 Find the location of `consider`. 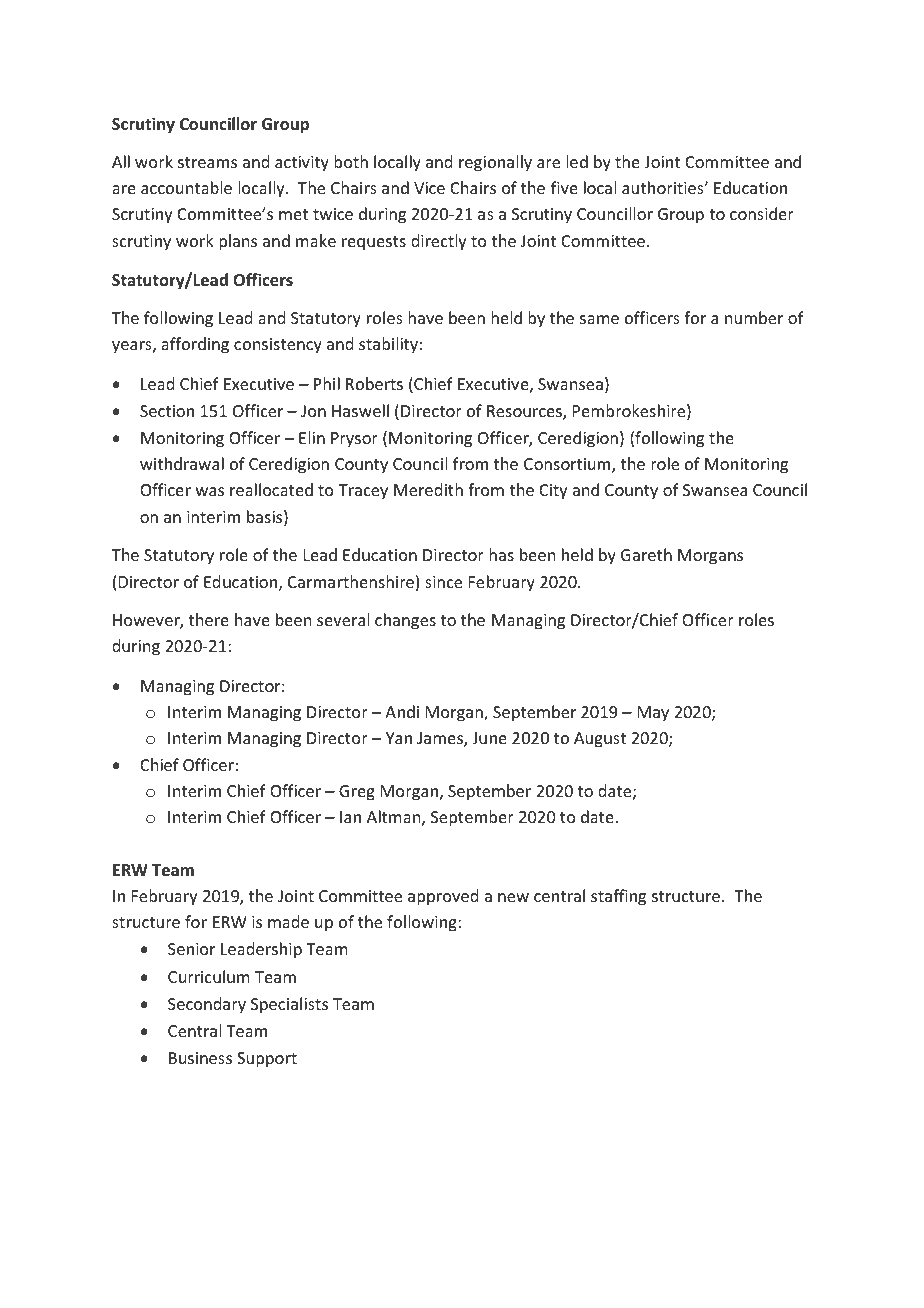

consider is located at coordinates (762, 213).
